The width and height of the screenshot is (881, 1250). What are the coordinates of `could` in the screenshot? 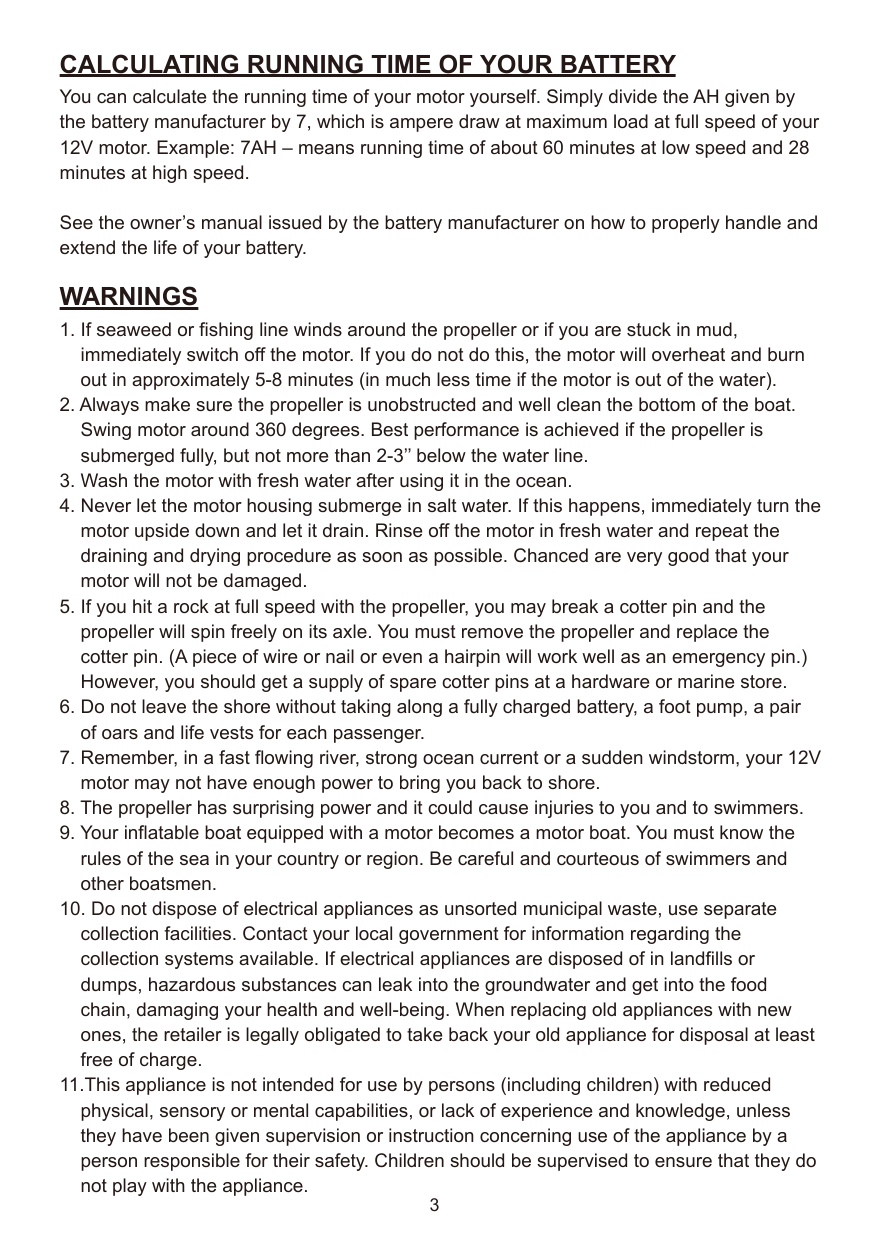 It's located at (450, 807).
